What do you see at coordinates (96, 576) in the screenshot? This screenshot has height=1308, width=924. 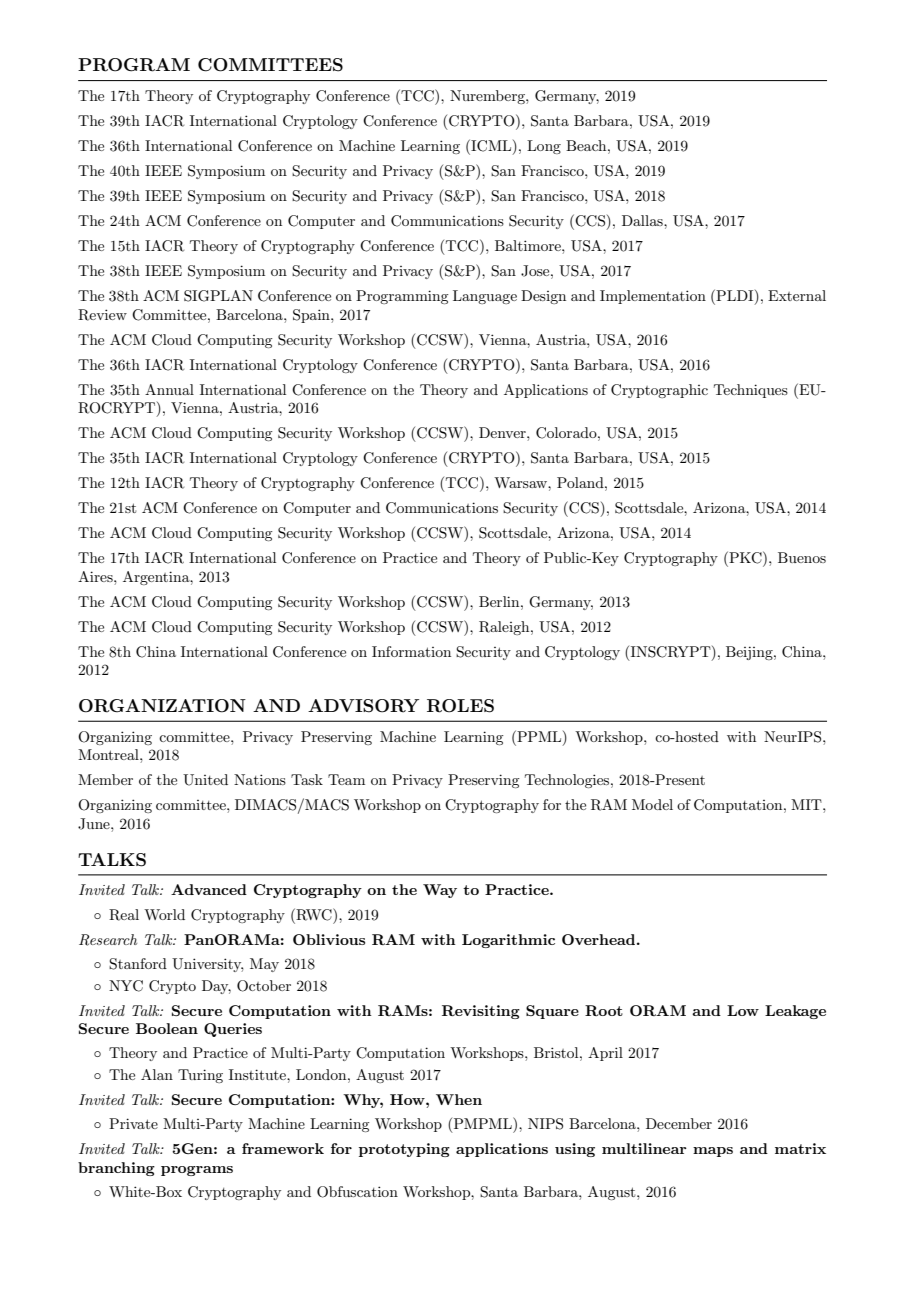 I see `Aires` at bounding box center [96, 576].
